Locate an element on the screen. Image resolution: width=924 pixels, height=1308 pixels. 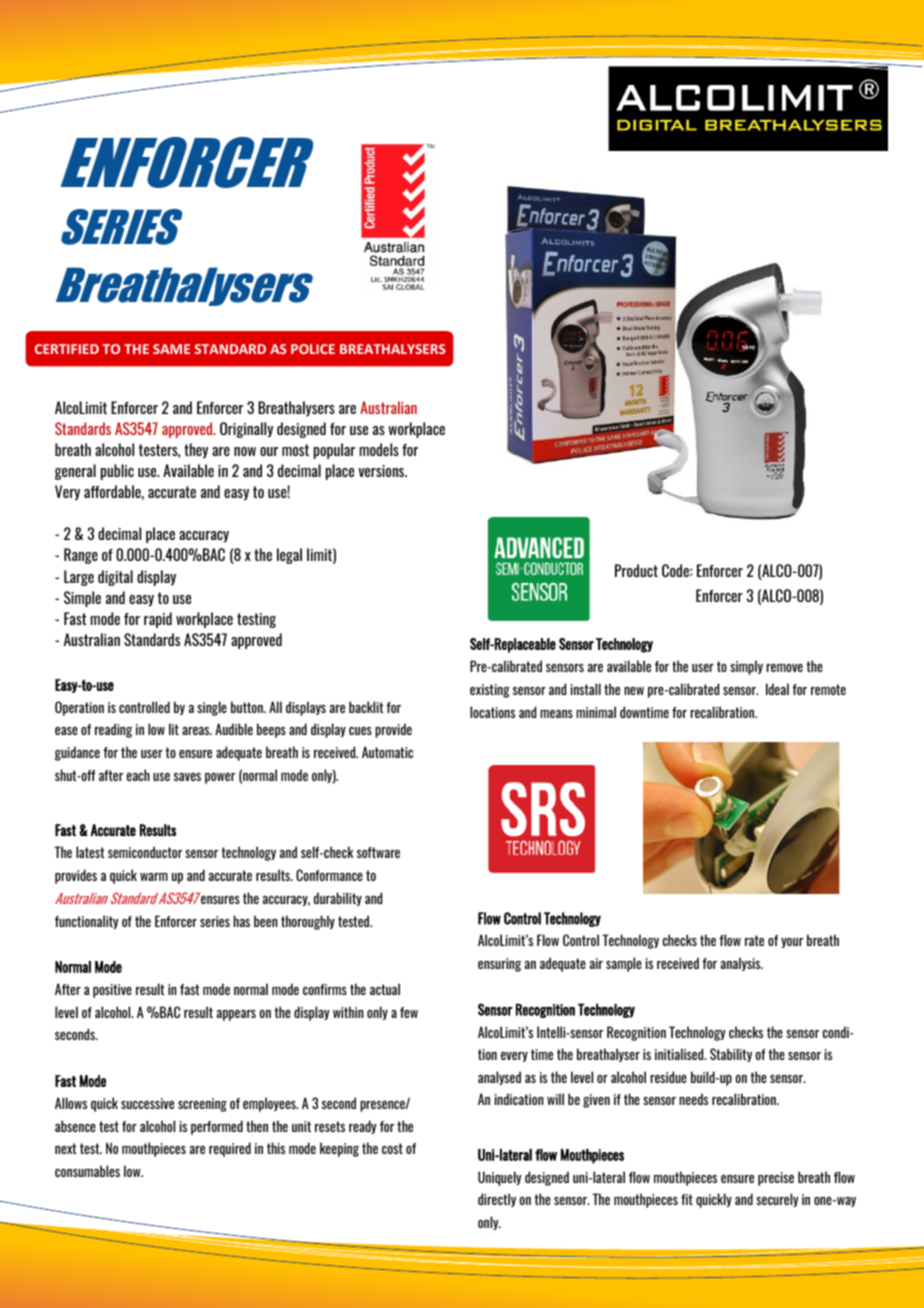
Product is located at coordinates (636, 570).
